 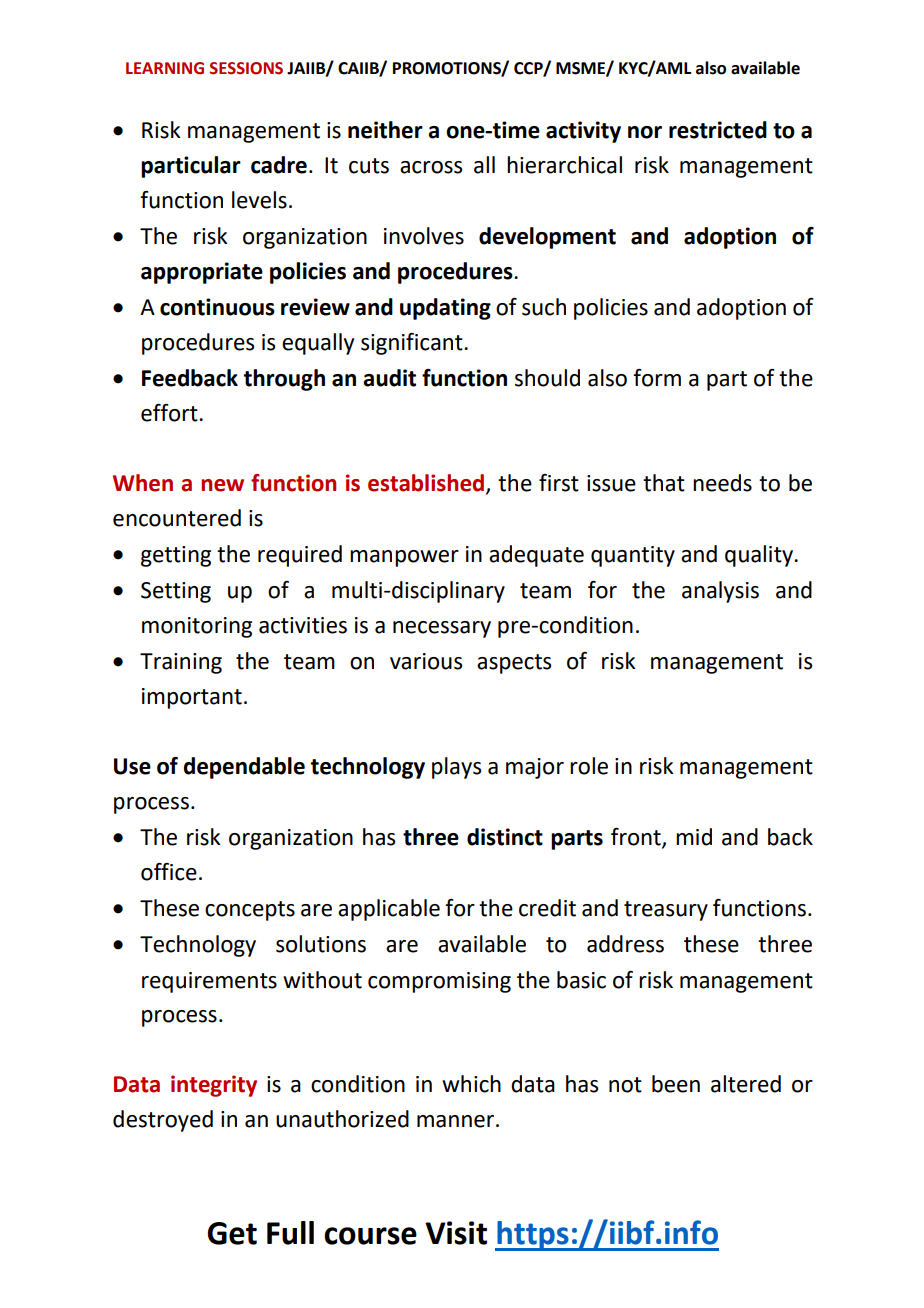 What do you see at coordinates (217, 307) in the screenshot?
I see `continuous` at bounding box center [217, 307].
